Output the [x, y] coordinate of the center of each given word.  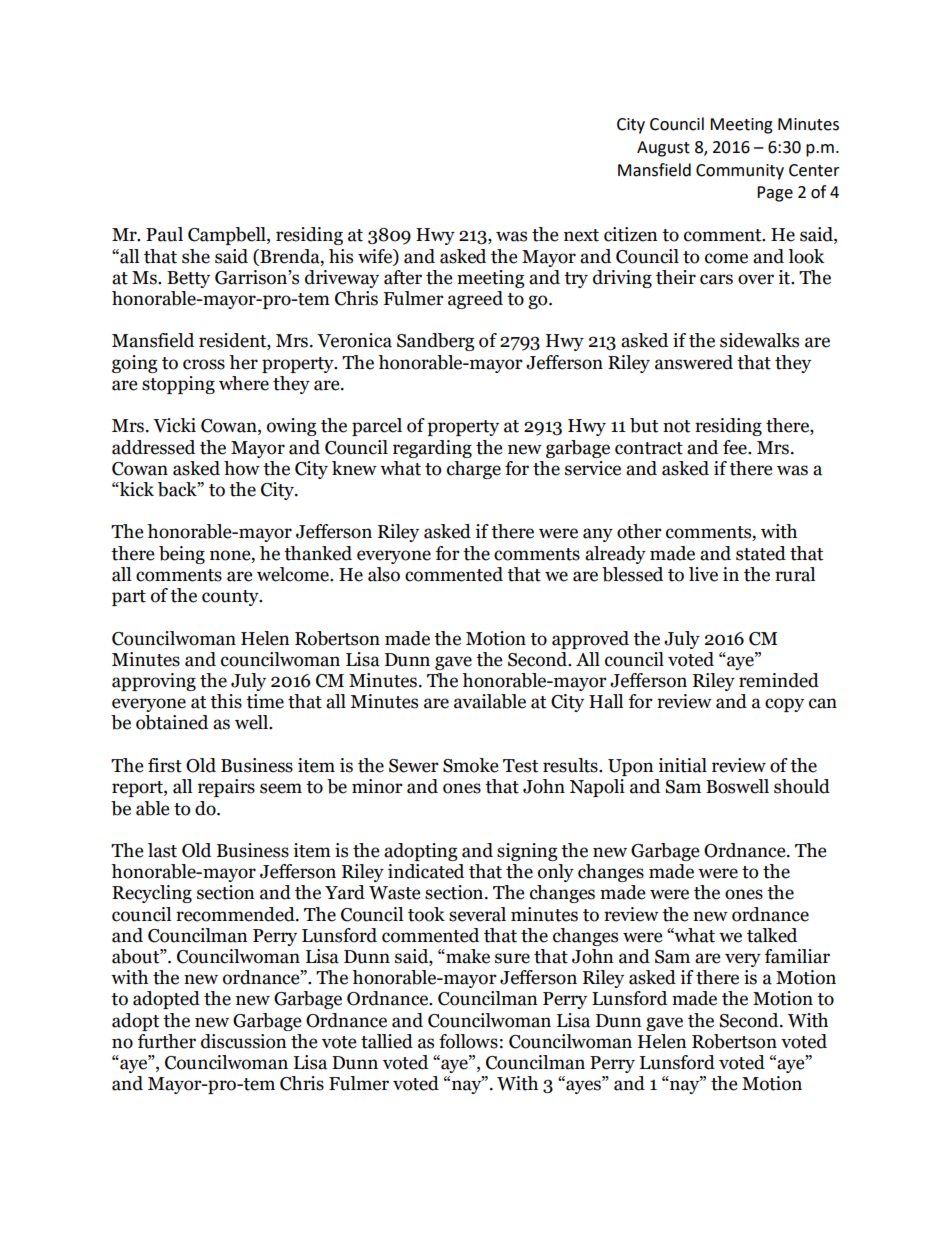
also [384, 574]
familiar [797, 956]
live [703, 574]
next [581, 235]
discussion [244, 1041]
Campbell [228, 236]
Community [740, 172]
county [231, 598]
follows [468, 1041]
